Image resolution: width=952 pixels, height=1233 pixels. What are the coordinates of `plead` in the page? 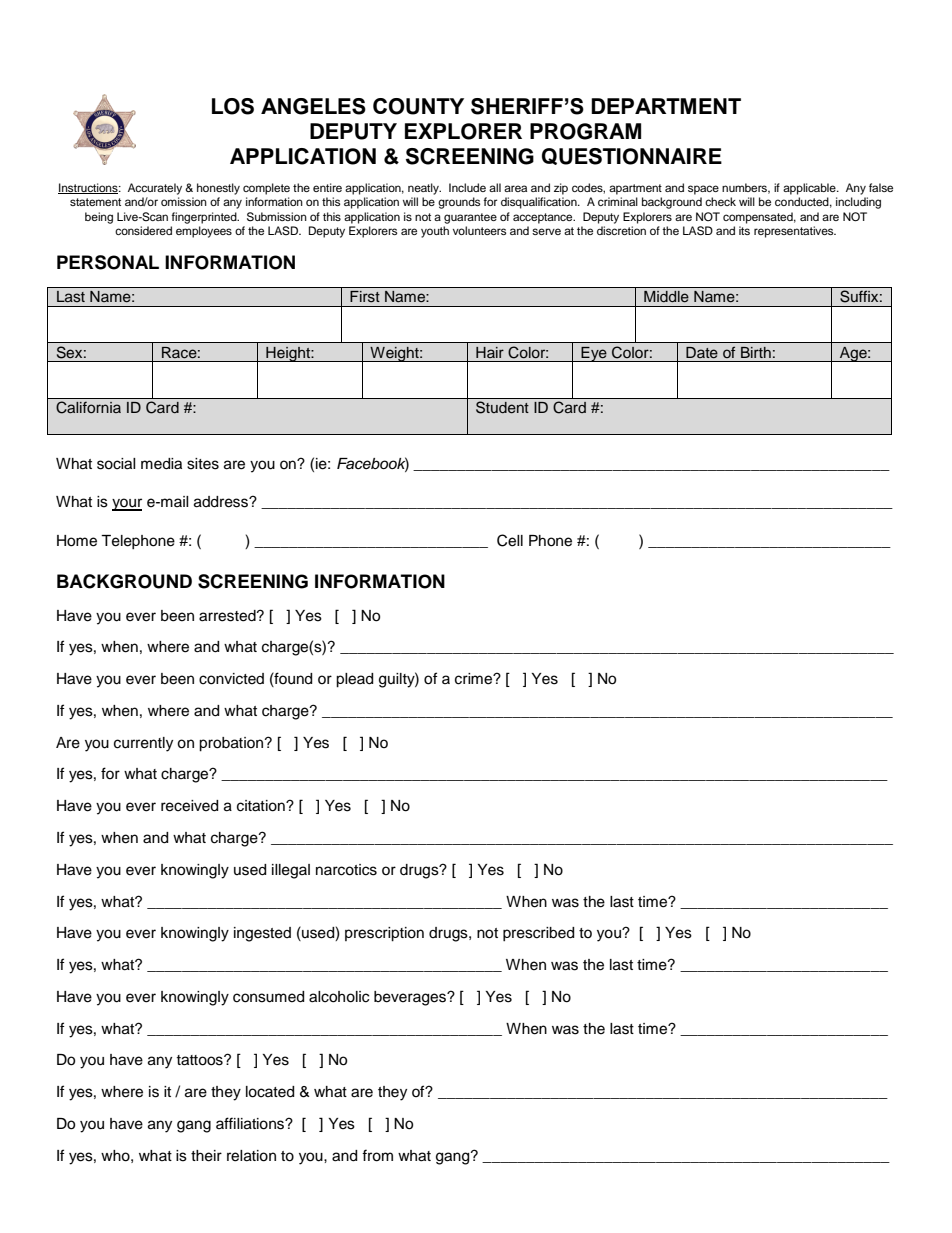 It's located at (354, 680).
